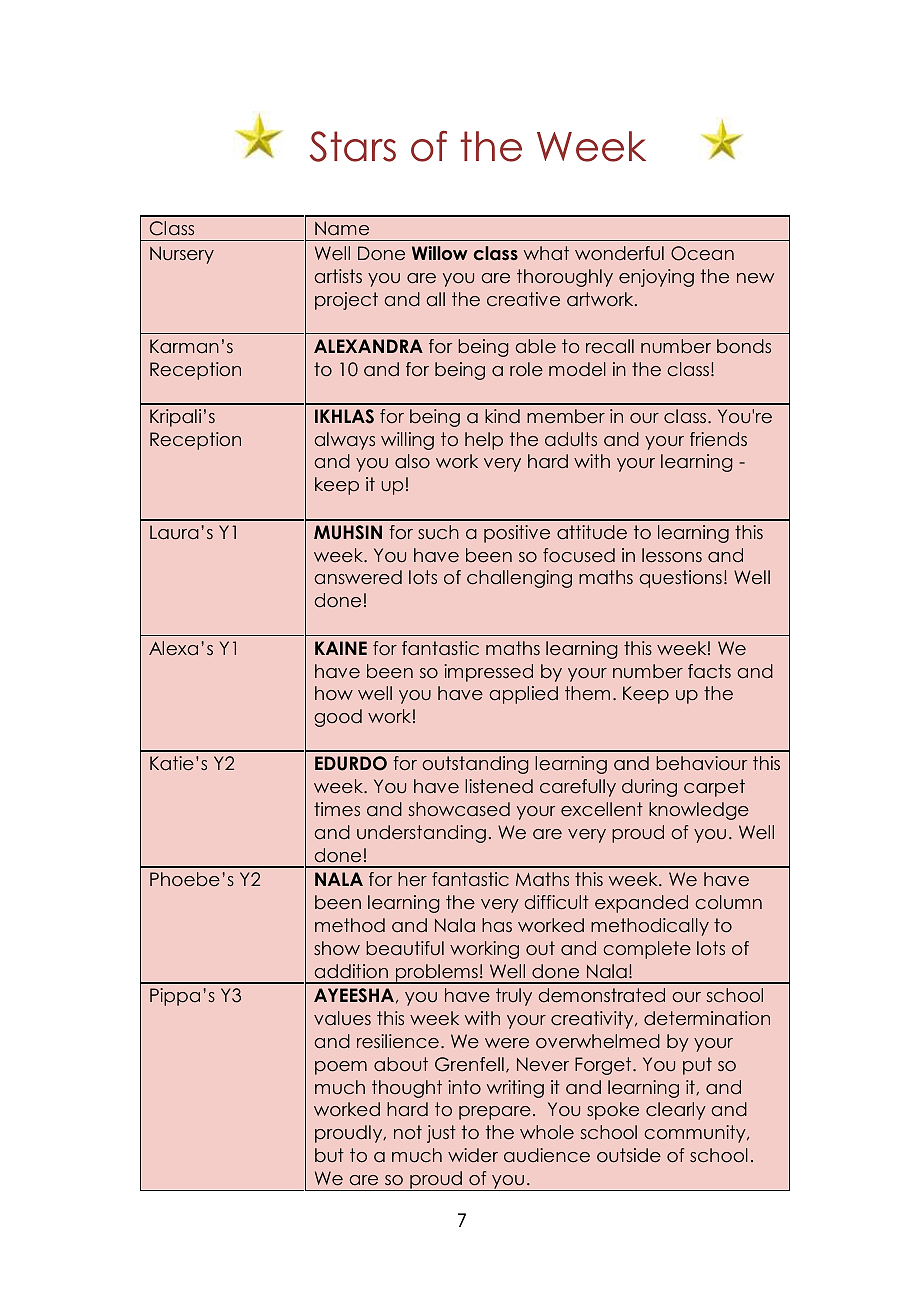 The height and width of the screenshot is (1308, 924). Describe the element at coordinates (696, 1134) in the screenshot. I see `community` at that location.
